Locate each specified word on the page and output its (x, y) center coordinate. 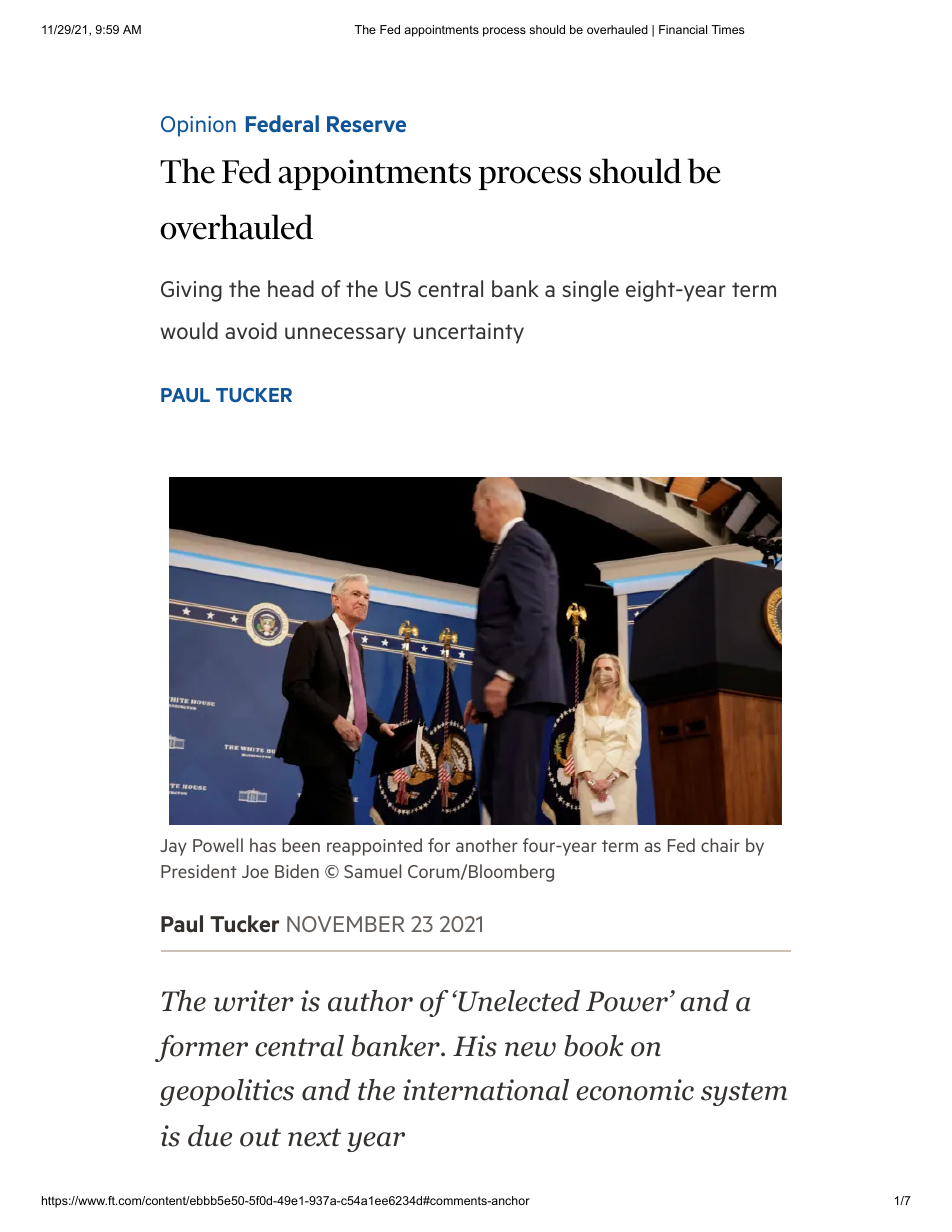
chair (720, 845)
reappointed (374, 847)
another (487, 845)
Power (627, 1001)
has (263, 845)
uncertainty (469, 333)
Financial (683, 29)
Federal (282, 123)
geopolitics (227, 1092)
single (591, 291)
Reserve (366, 124)
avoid (251, 330)
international (486, 1090)
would (189, 330)
